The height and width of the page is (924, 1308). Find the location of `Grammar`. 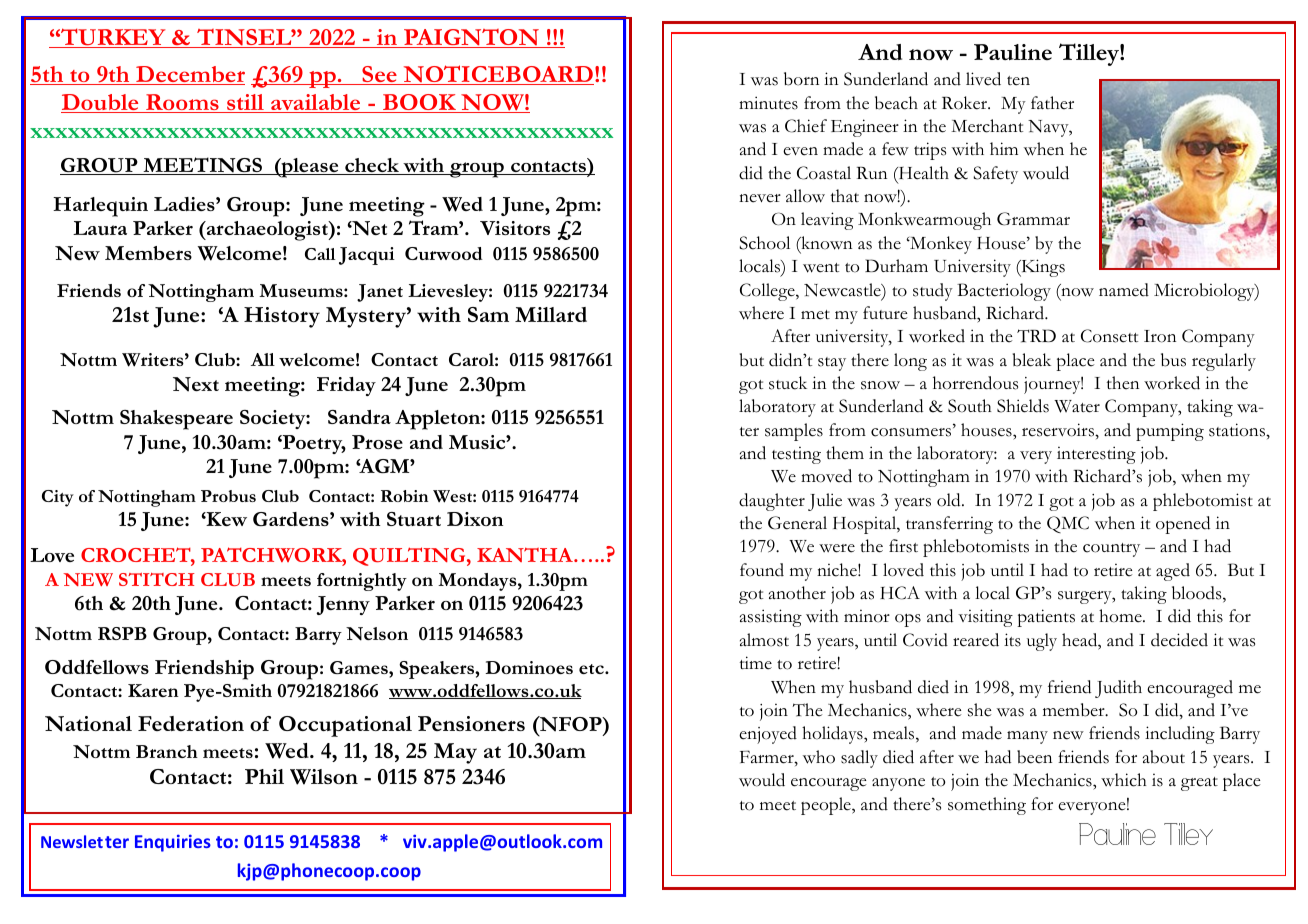

Grammar is located at coordinates (1033, 219).
